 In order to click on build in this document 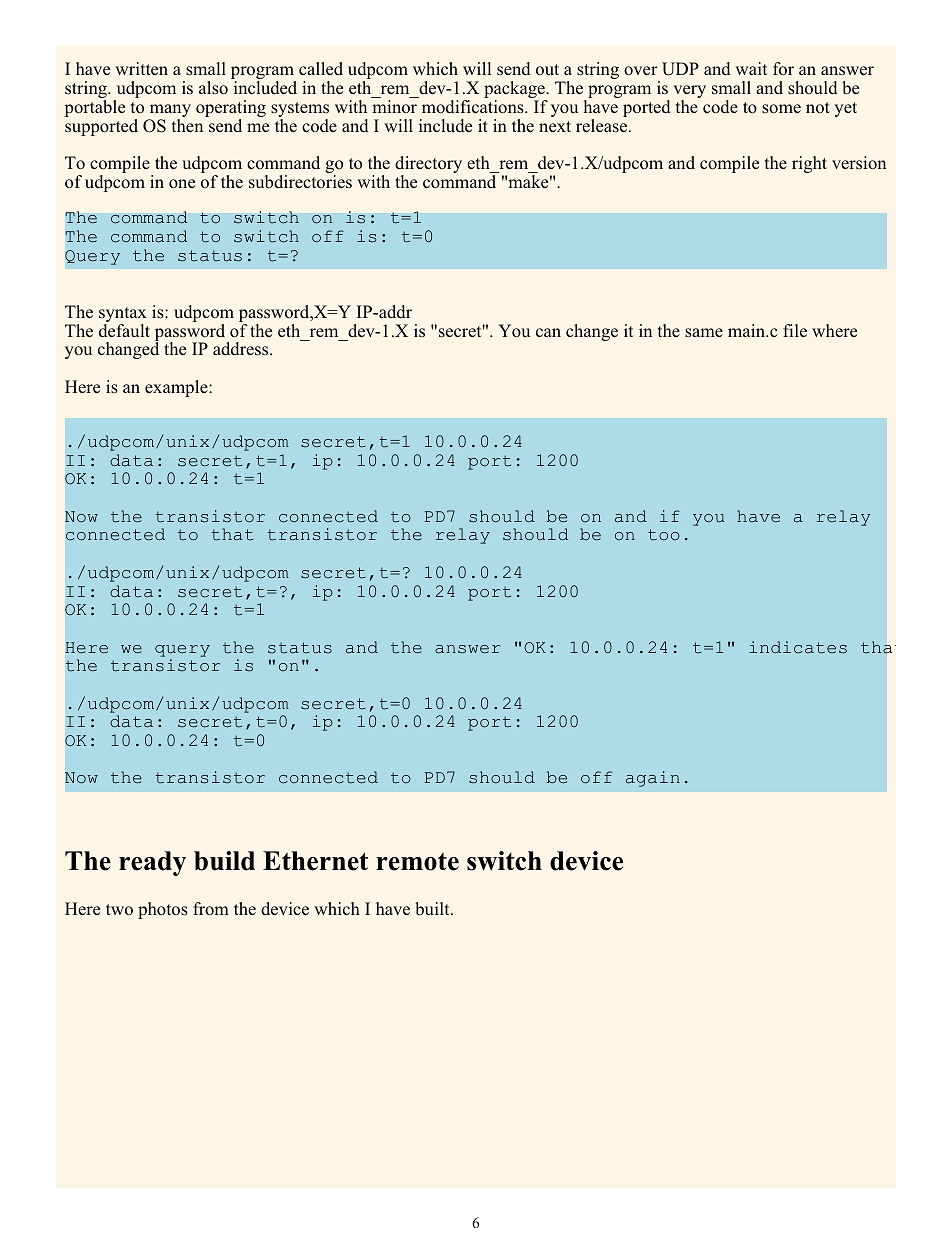, I will do `click(224, 861)`.
